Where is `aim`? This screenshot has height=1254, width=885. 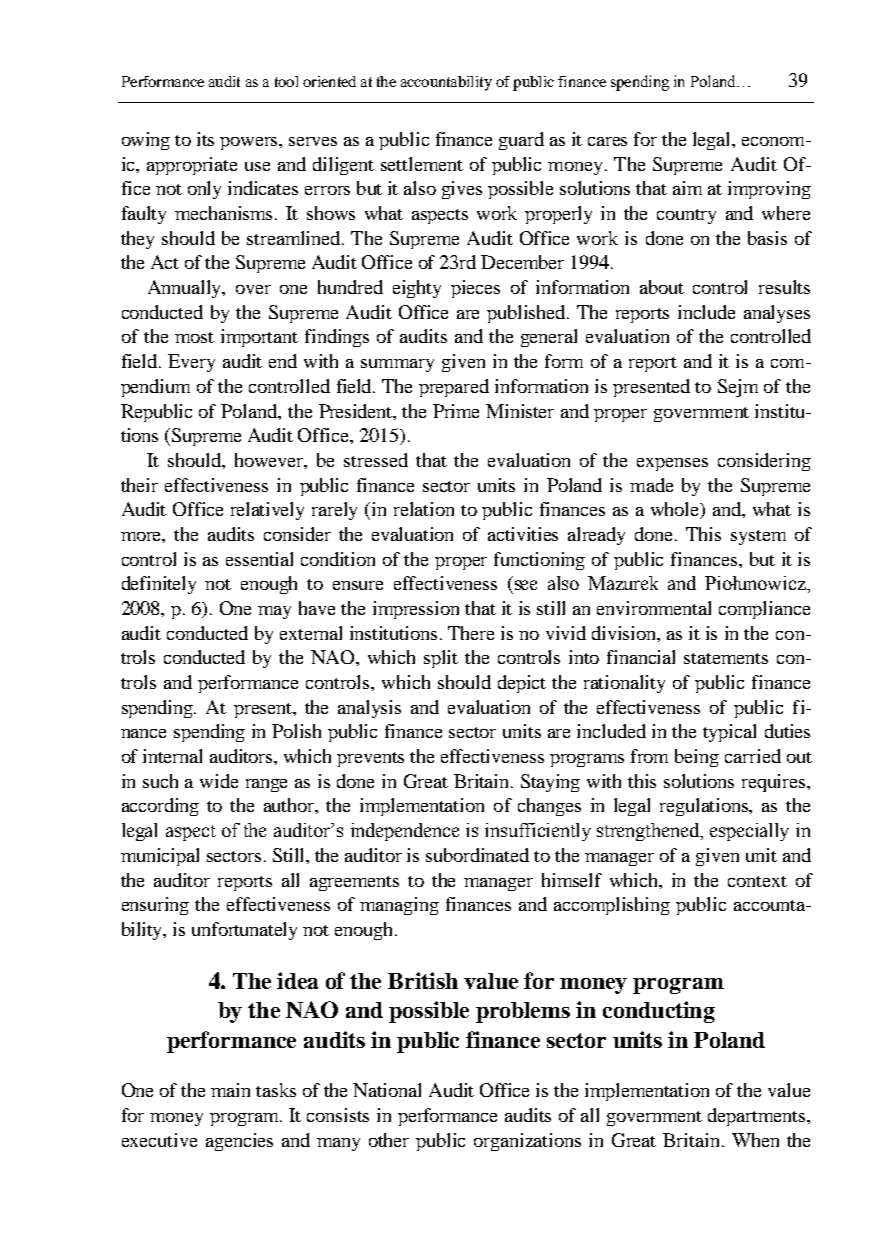
aim is located at coordinates (687, 188).
